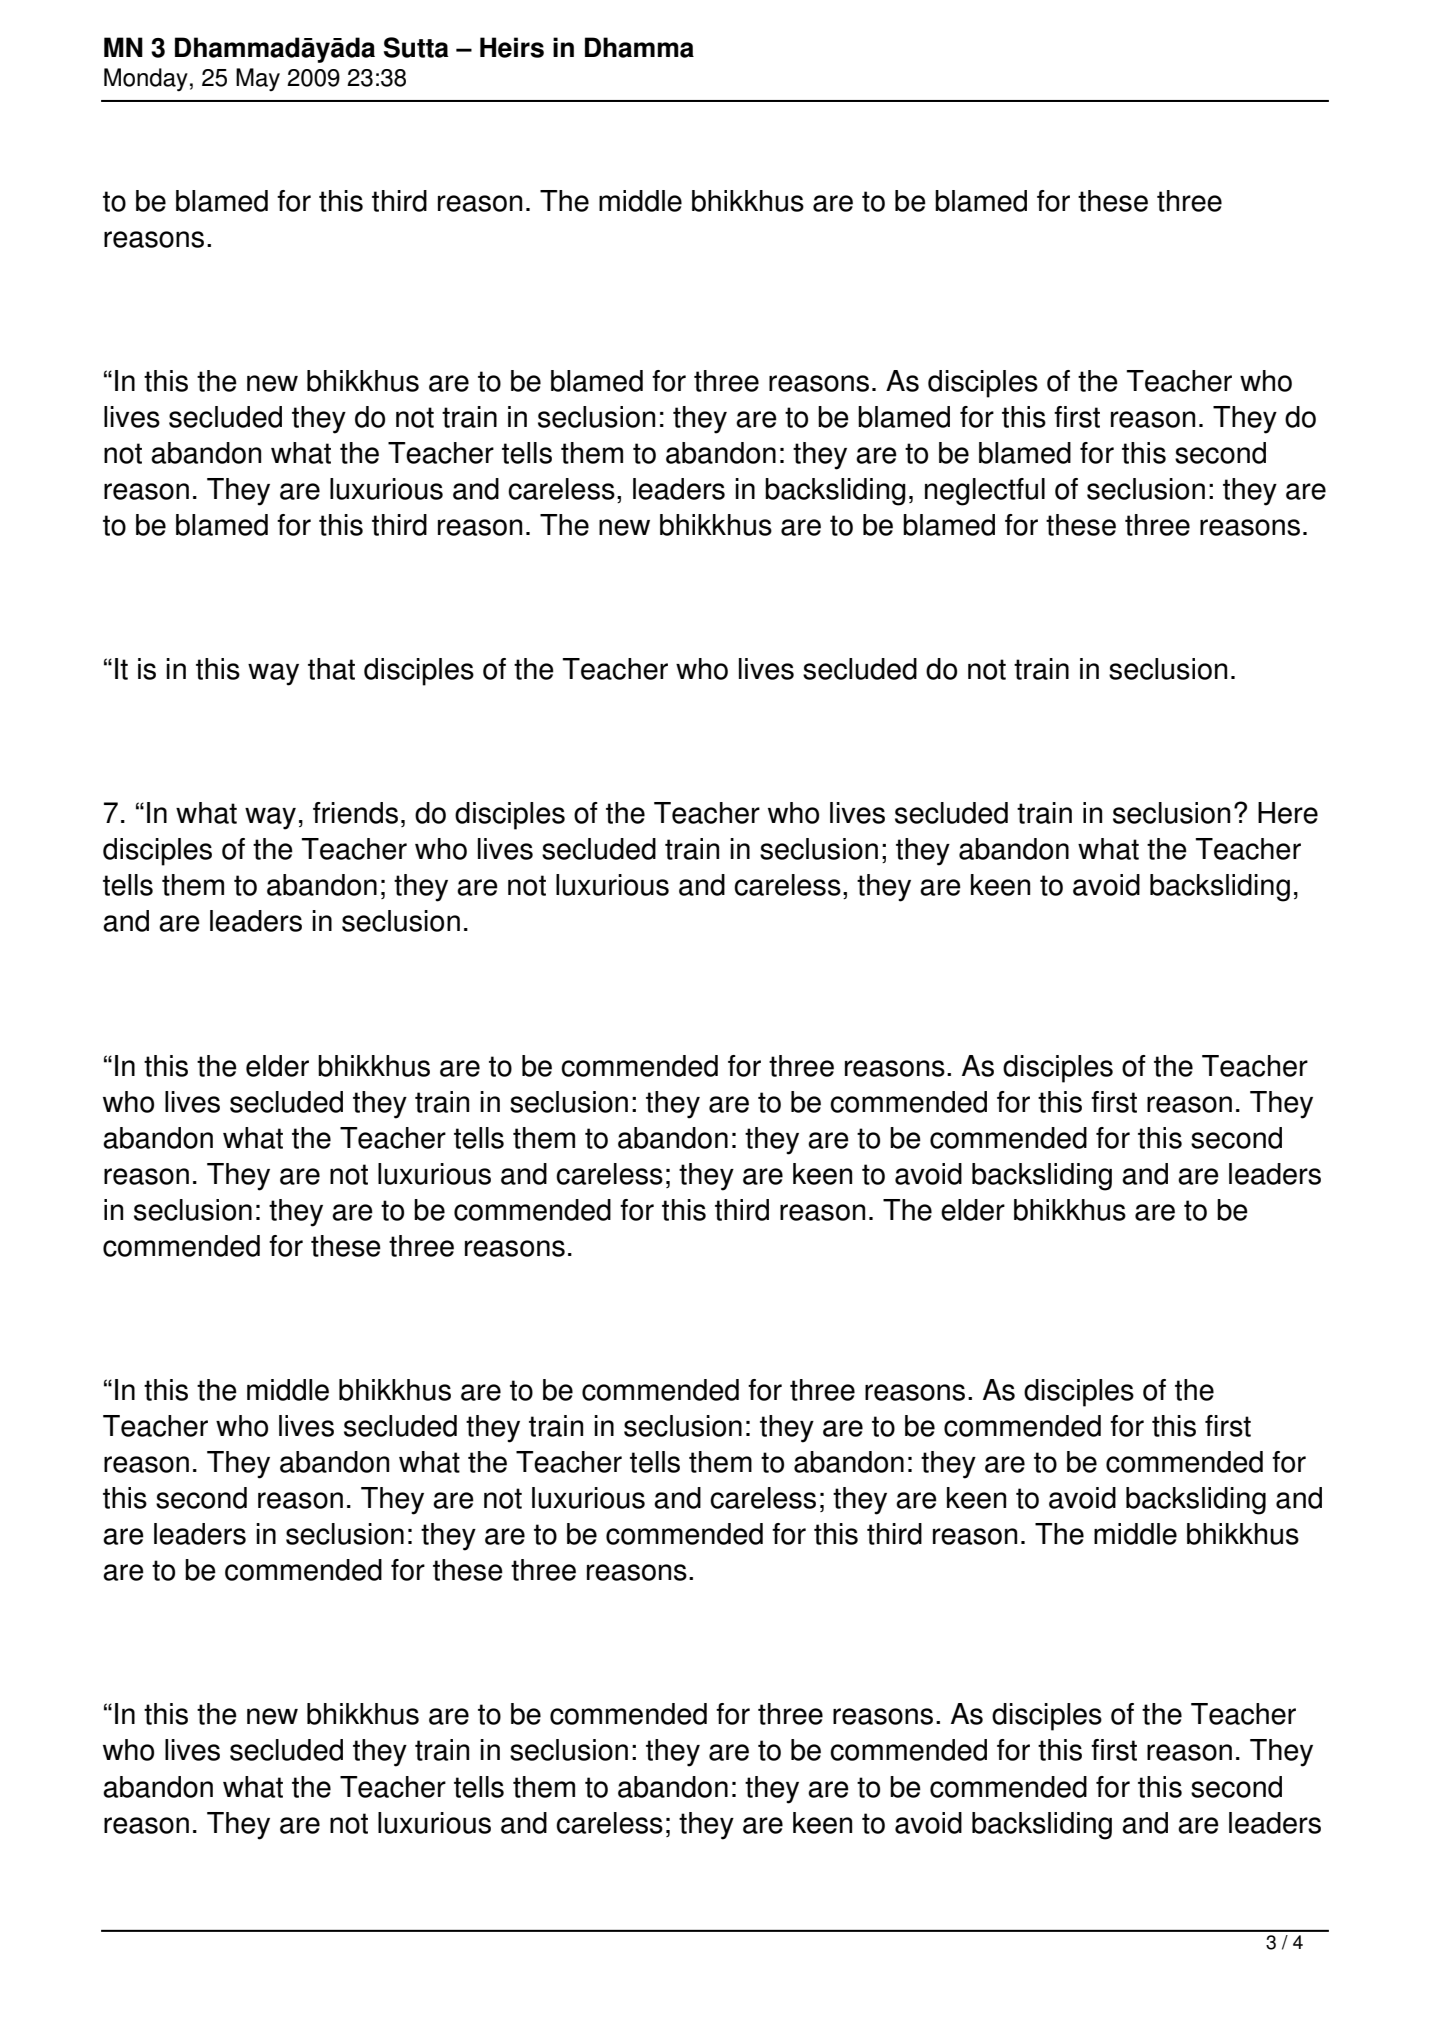 This screenshot has width=1430, height=2023. What do you see at coordinates (146, 80) in the screenshot?
I see `Monday` at bounding box center [146, 80].
